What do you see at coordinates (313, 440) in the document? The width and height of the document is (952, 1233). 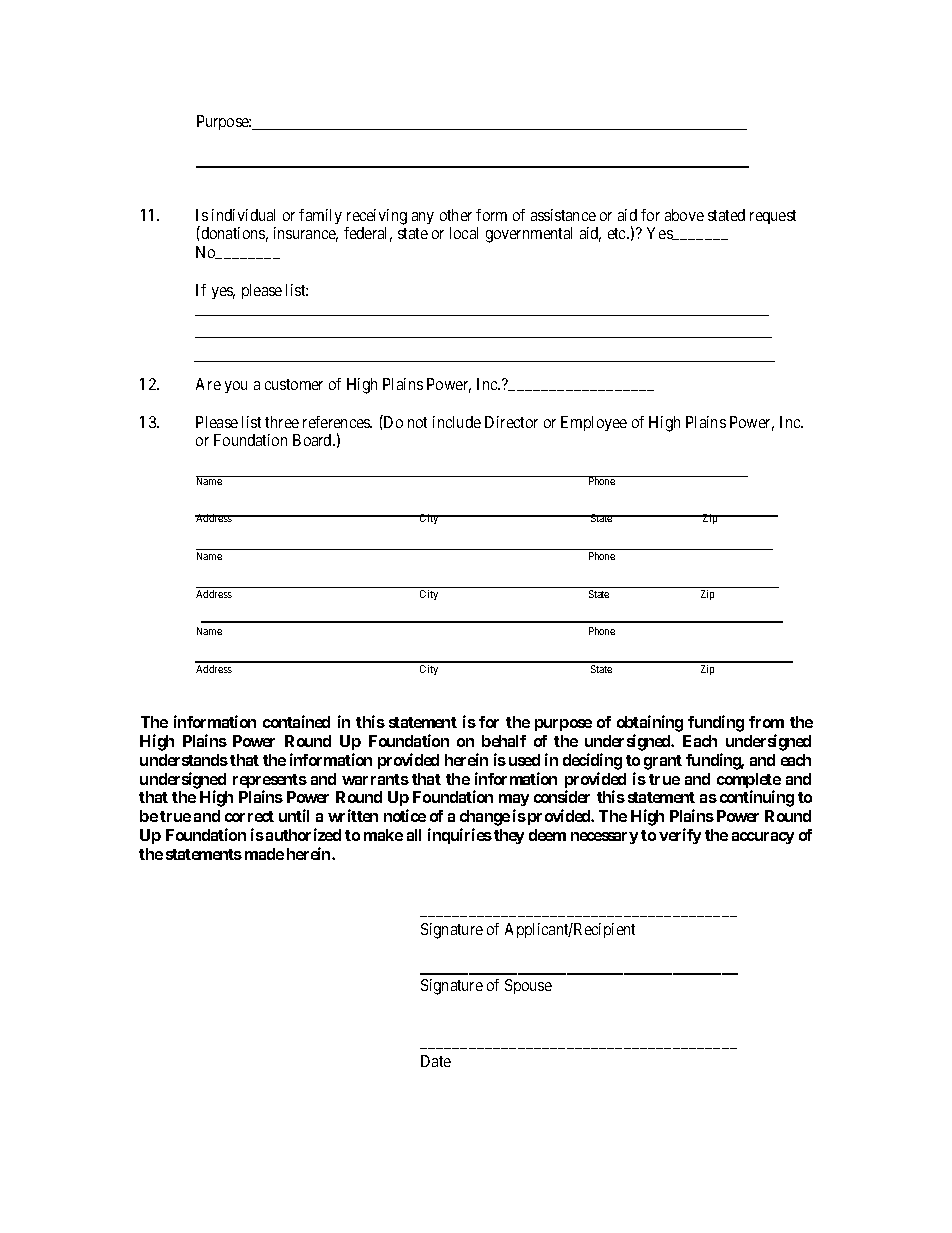 I see `Board` at bounding box center [313, 440].
